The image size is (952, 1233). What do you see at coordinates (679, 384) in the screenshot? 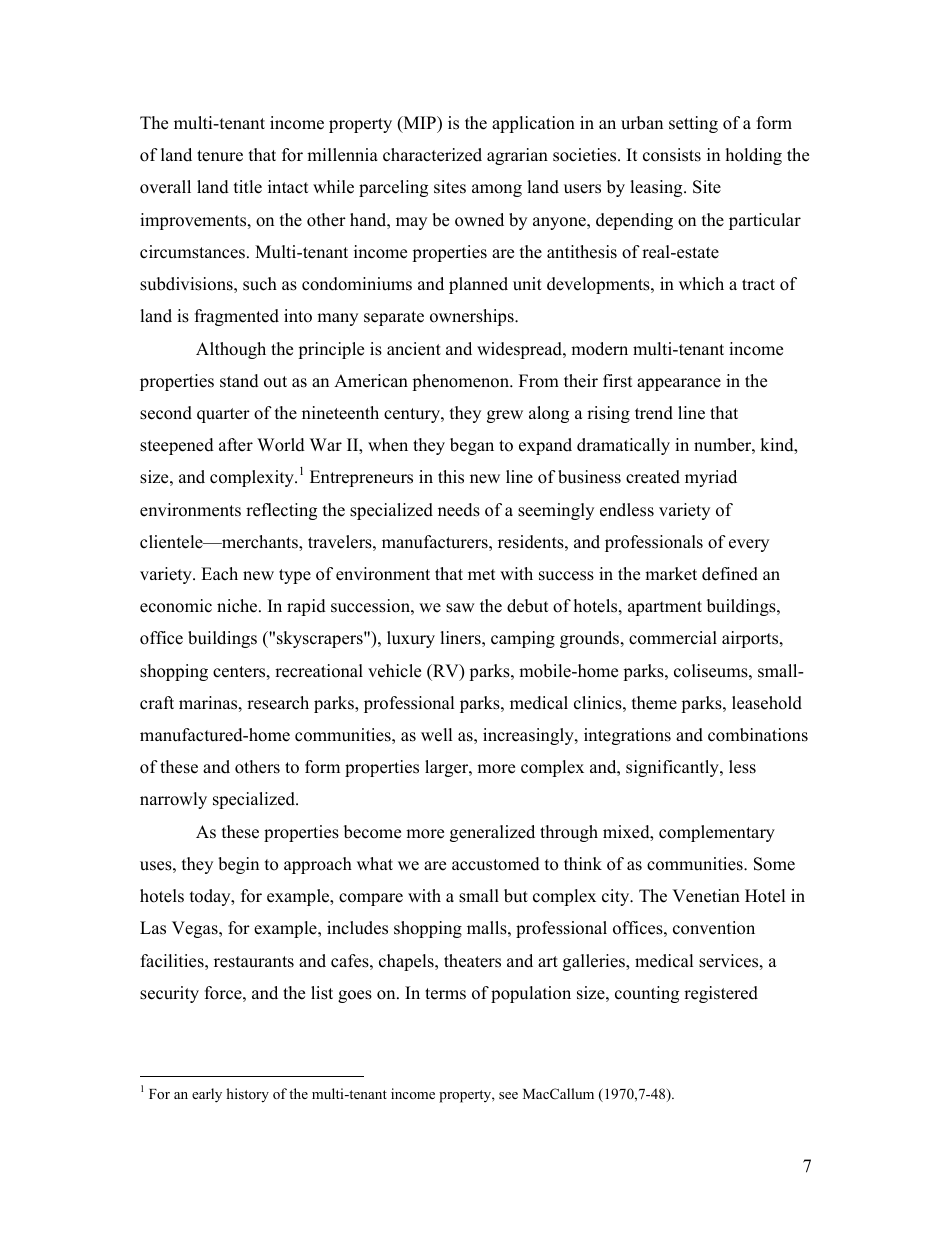
I see `appearance` at bounding box center [679, 384].
